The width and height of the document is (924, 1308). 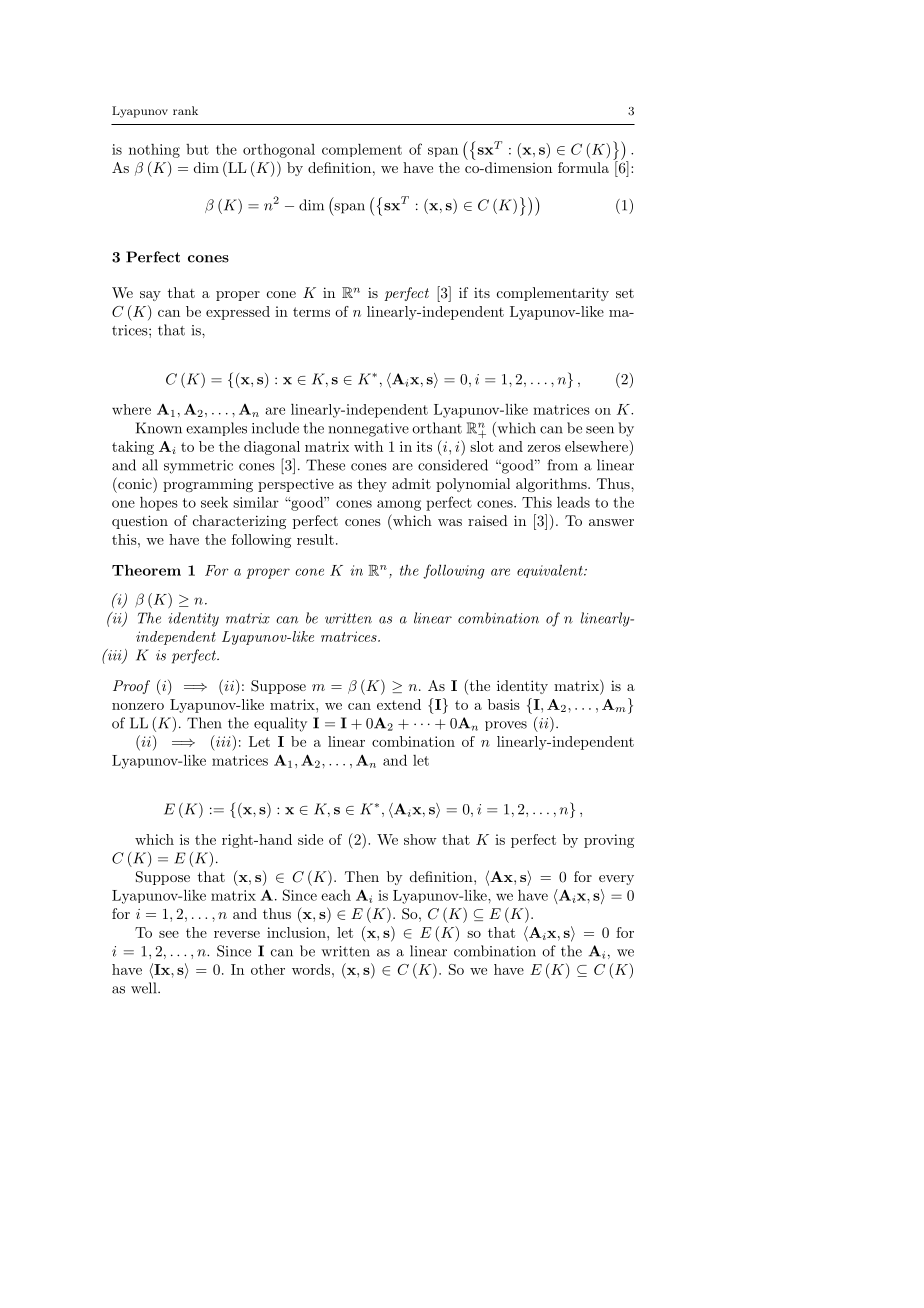 I want to click on equivalent, so click(x=551, y=571).
